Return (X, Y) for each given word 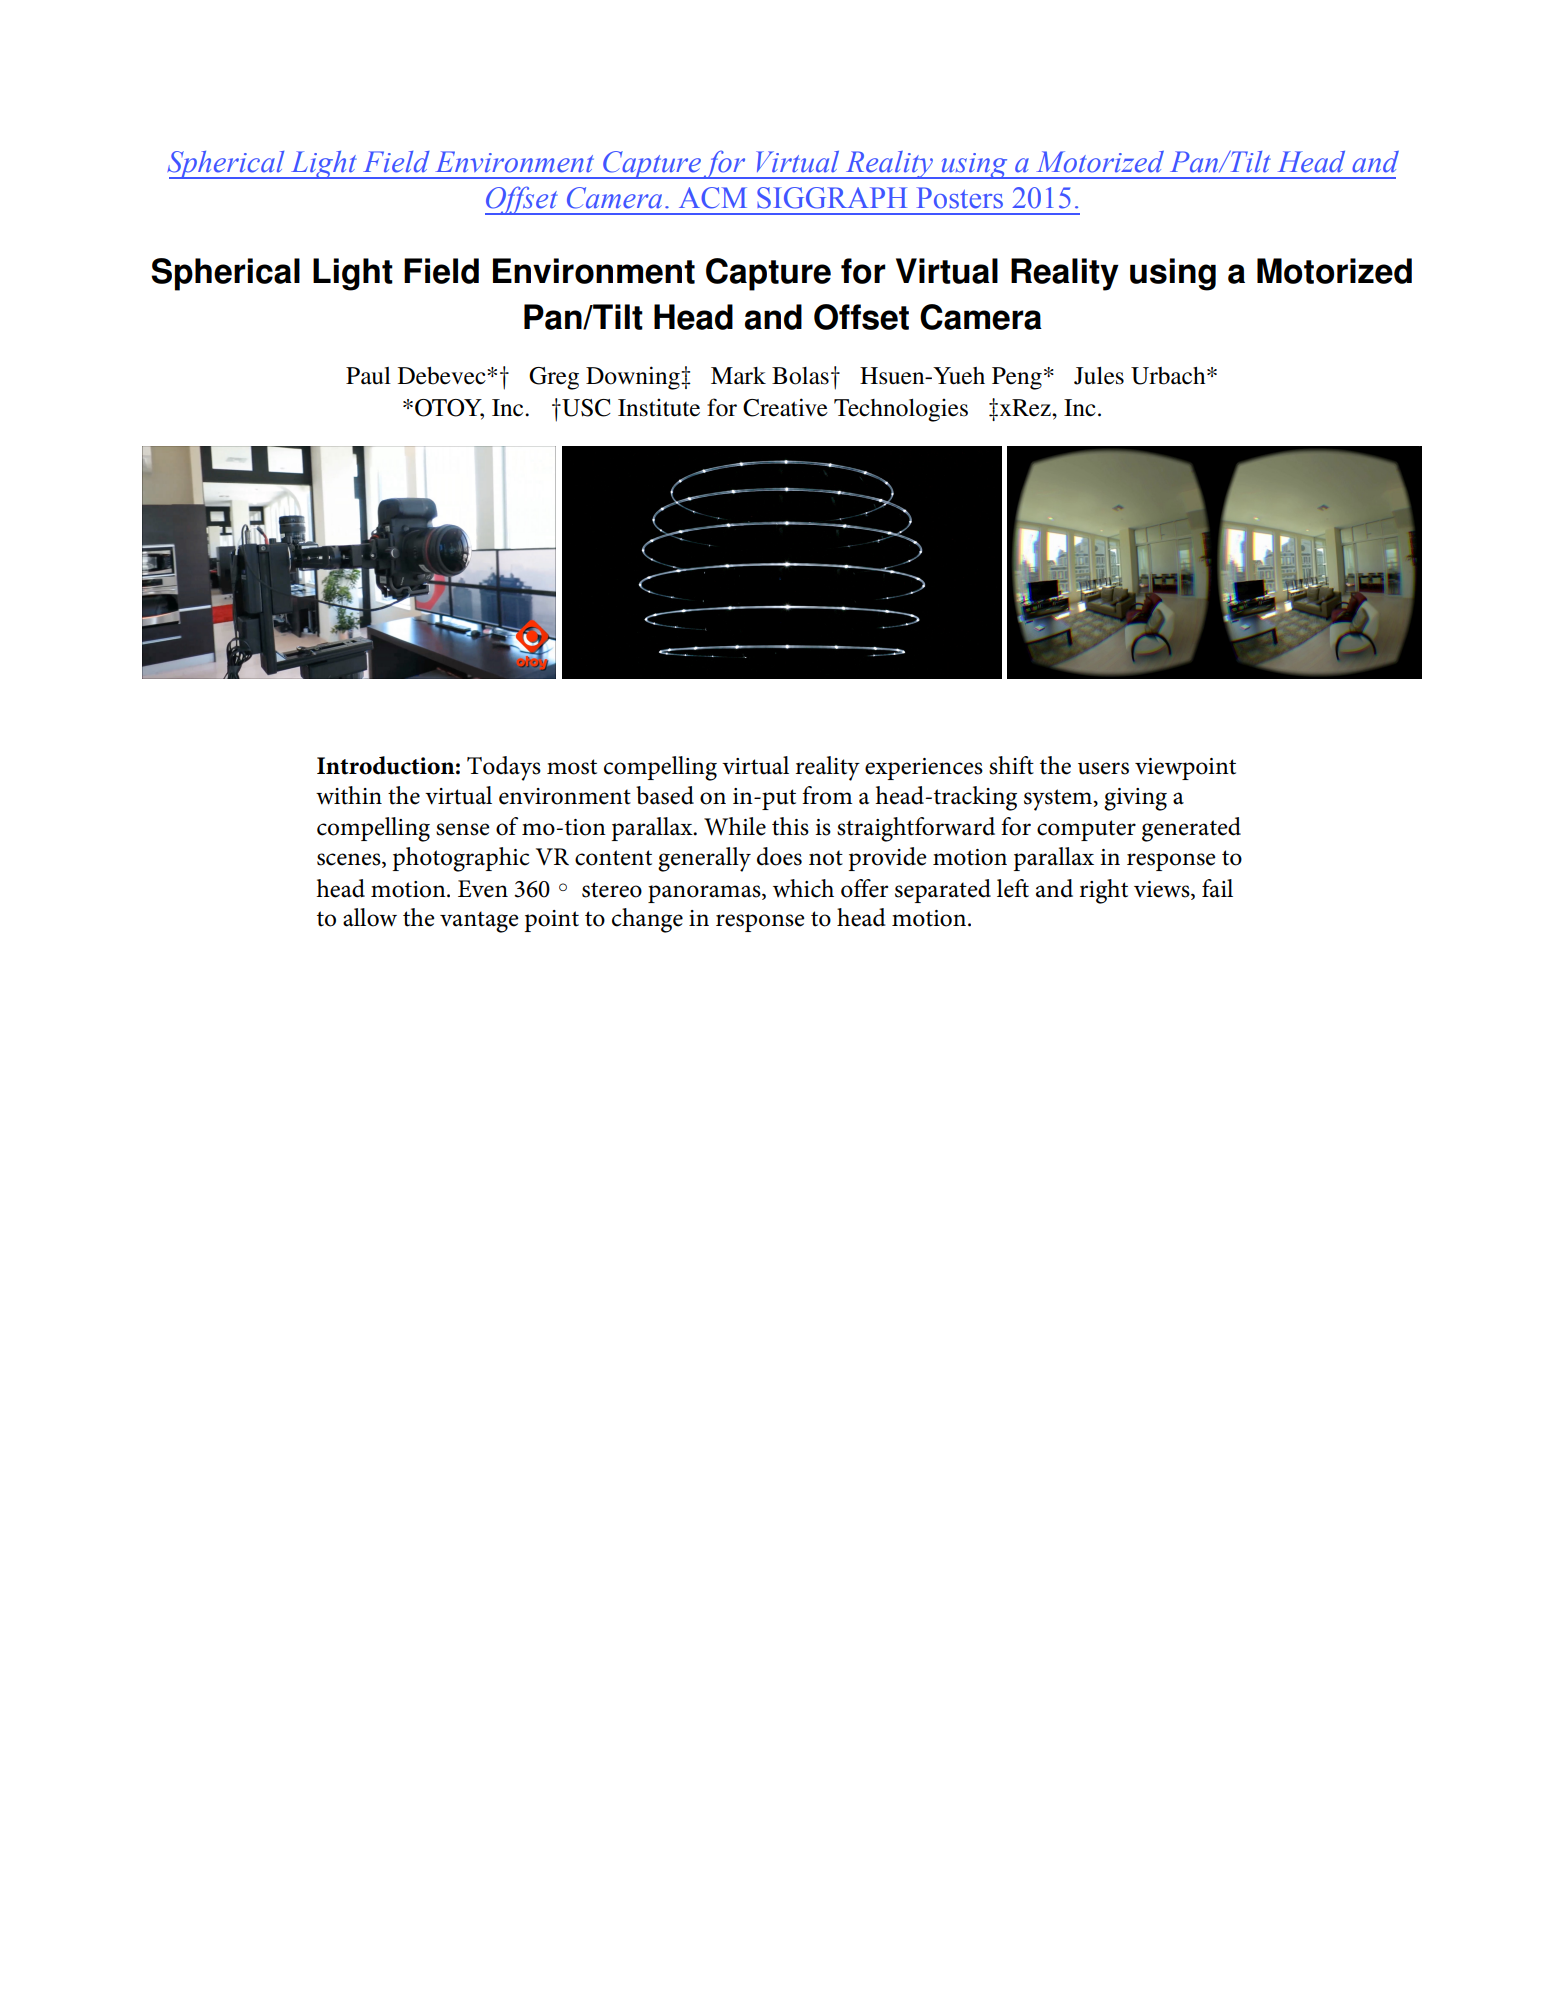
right (1104, 891)
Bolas (800, 376)
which (803, 888)
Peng (1017, 378)
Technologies (901, 410)
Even (483, 889)
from (827, 795)
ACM (713, 198)
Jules (1099, 376)
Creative (785, 407)
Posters (960, 198)
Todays (504, 768)
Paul (368, 376)
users (1103, 768)
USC (585, 408)
